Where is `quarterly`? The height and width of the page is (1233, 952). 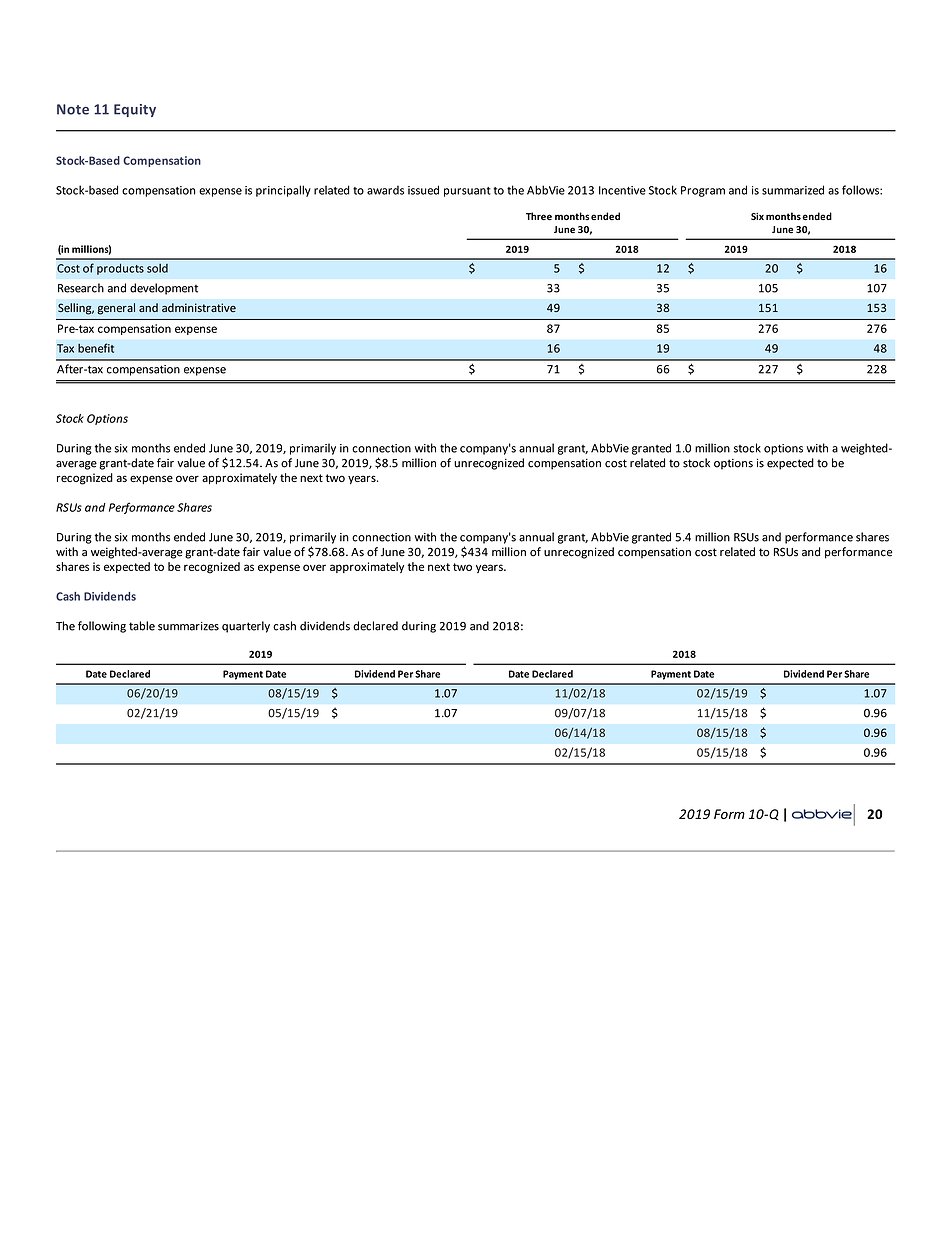
quarterly is located at coordinates (246, 627).
